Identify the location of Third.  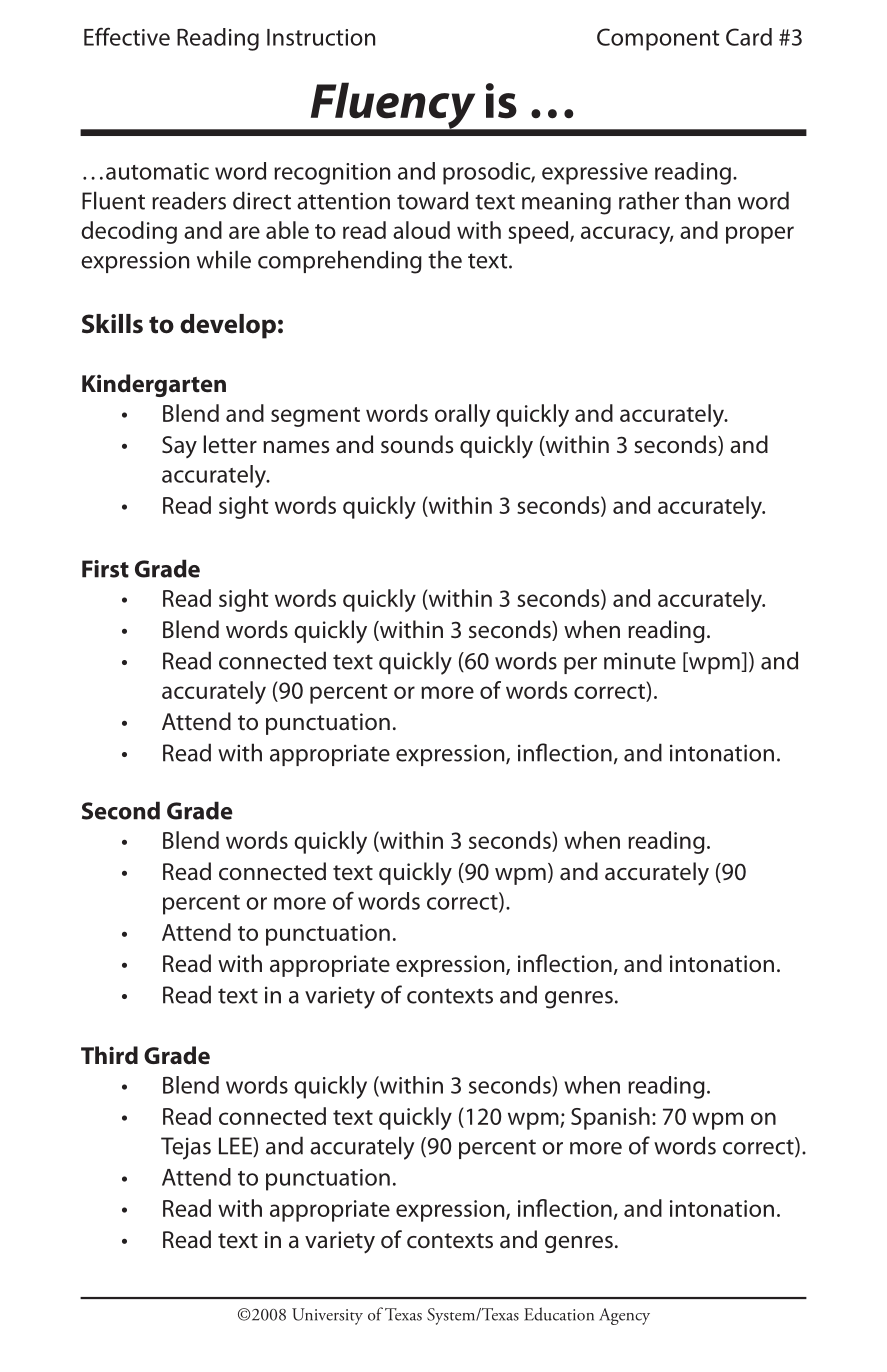
(109, 1055).
